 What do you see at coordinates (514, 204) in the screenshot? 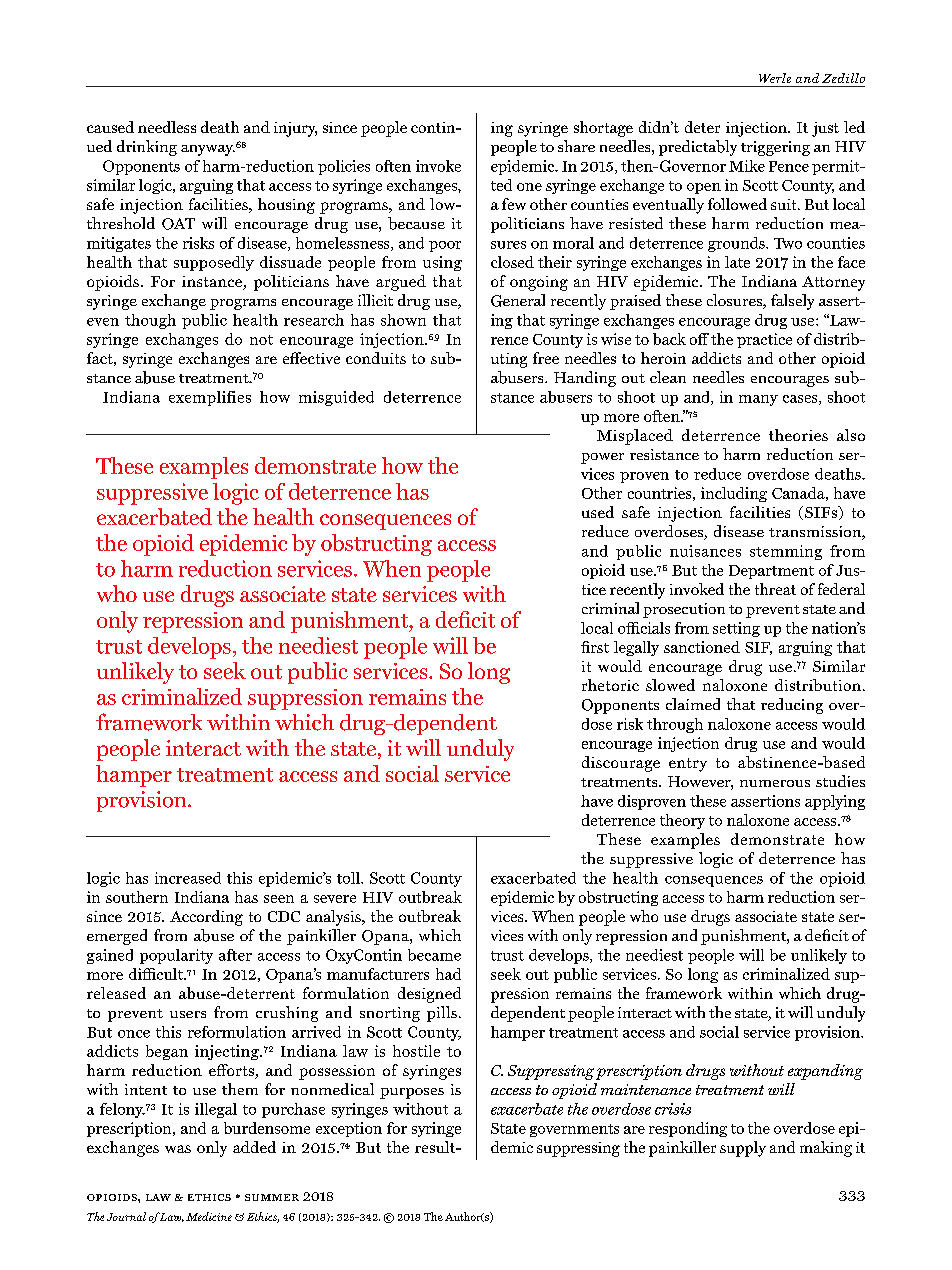
I see `few` at bounding box center [514, 204].
